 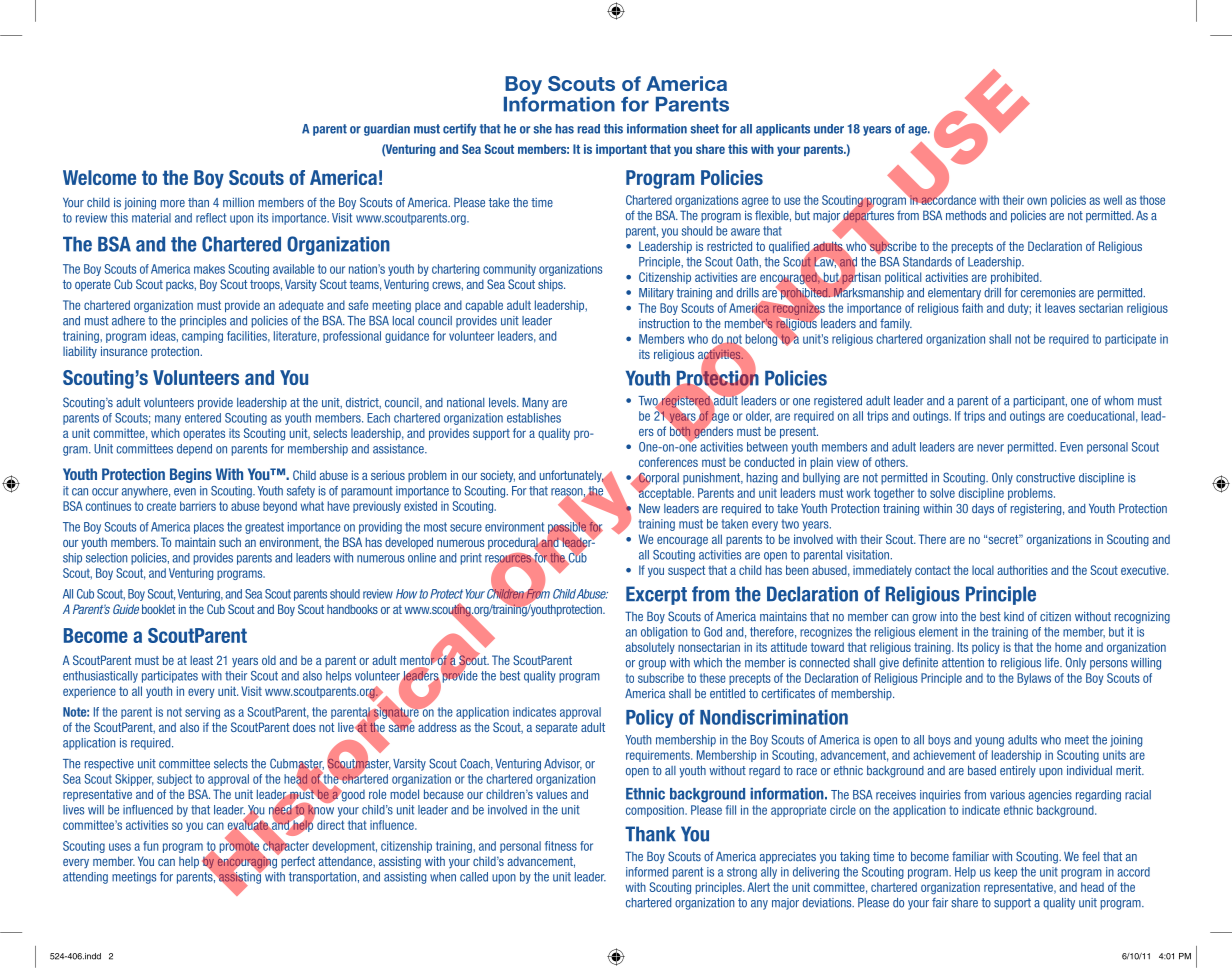 What do you see at coordinates (194, 450) in the screenshot?
I see `depend` at bounding box center [194, 450].
